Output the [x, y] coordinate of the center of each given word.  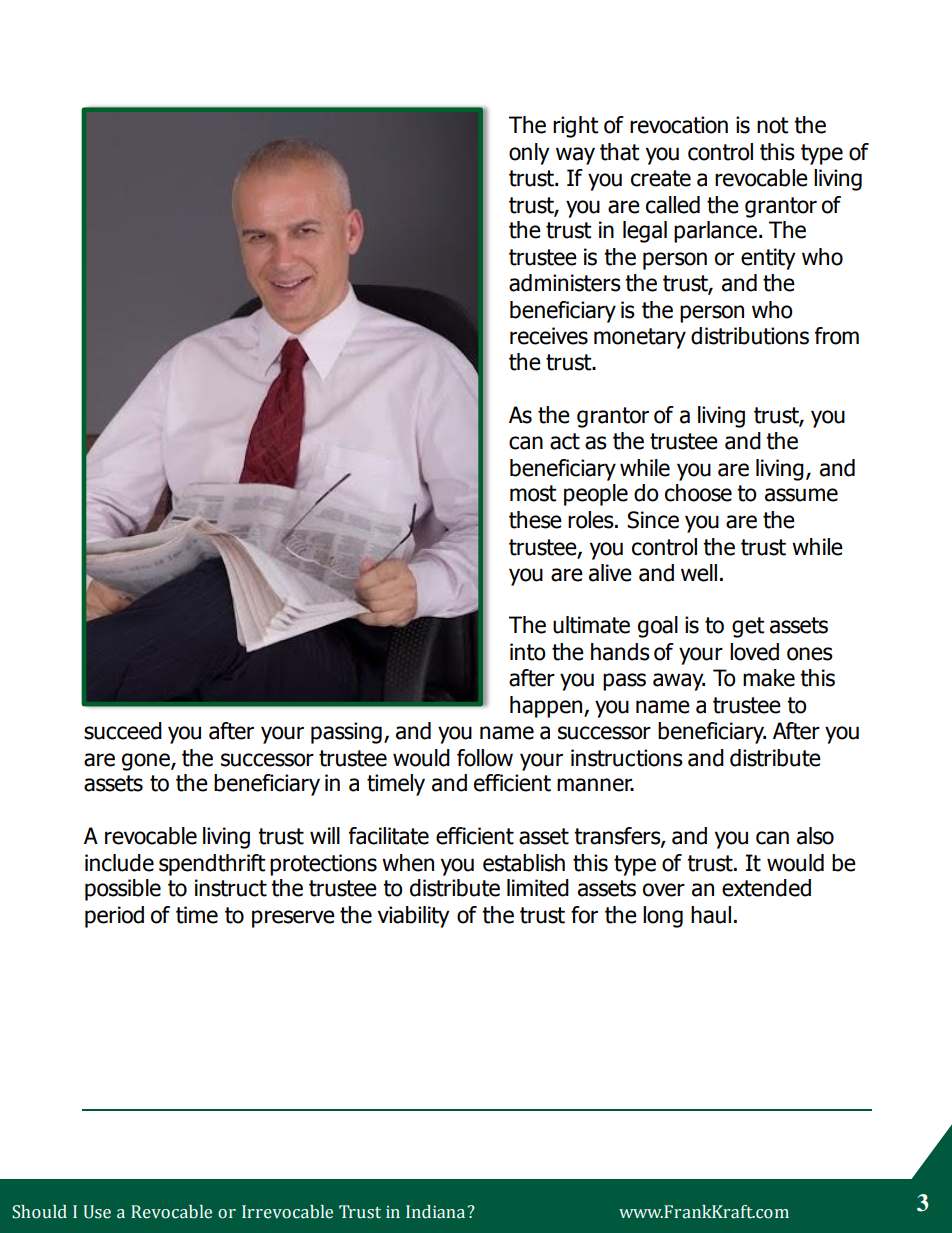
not [772, 125]
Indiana [435, 1212]
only [529, 154]
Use [97, 1212]
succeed [123, 731]
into [528, 652]
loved [754, 652]
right [575, 127]
